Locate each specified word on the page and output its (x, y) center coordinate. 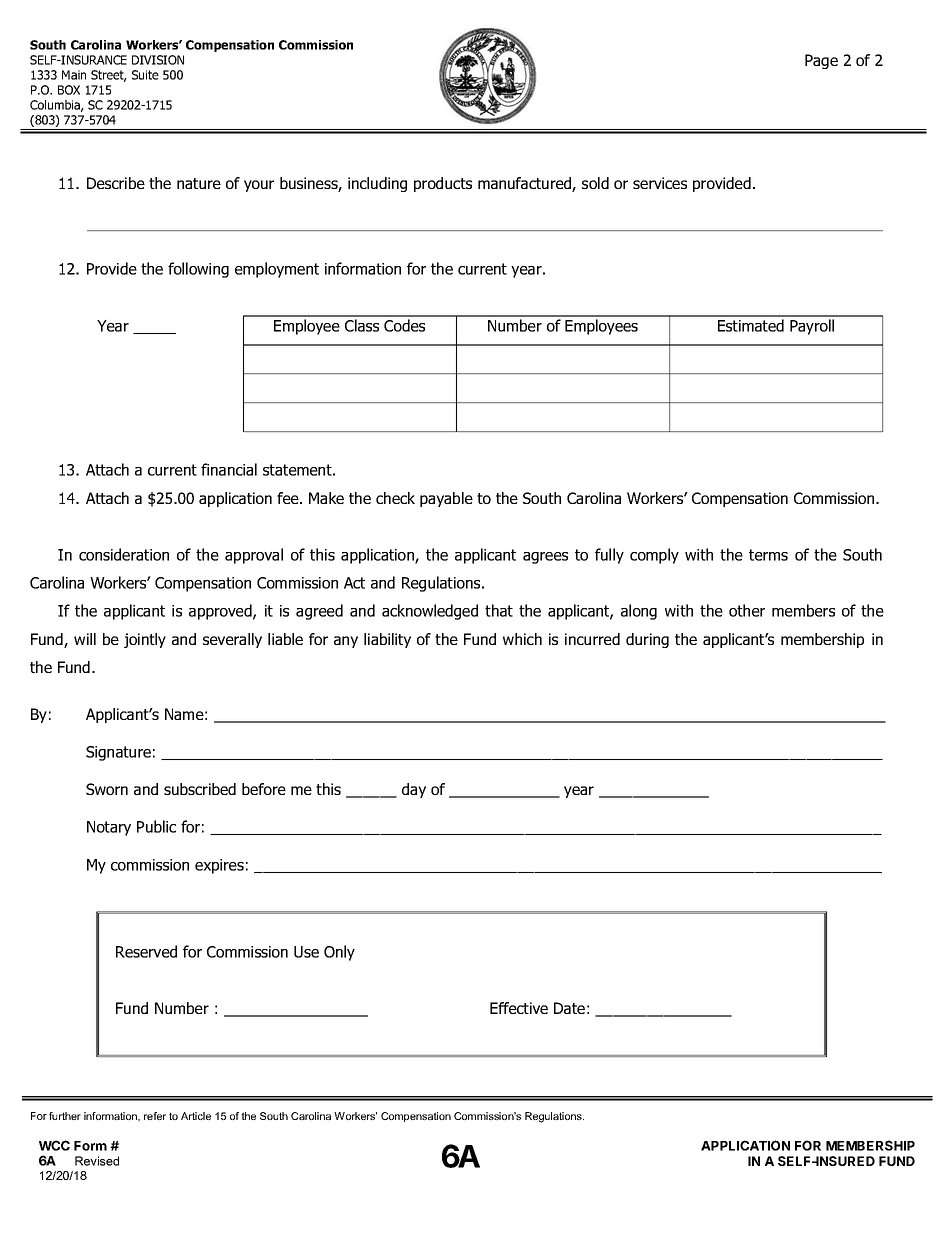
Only (339, 953)
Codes (404, 325)
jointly (145, 640)
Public (156, 826)
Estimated (751, 325)
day (414, 790)
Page (821, 61)
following (198, 270)
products (443, 184)
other (747, 610)
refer (155, 1116)
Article (196, 1116)
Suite (145, 75)
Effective (519, 1008)
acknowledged (430, 612)
